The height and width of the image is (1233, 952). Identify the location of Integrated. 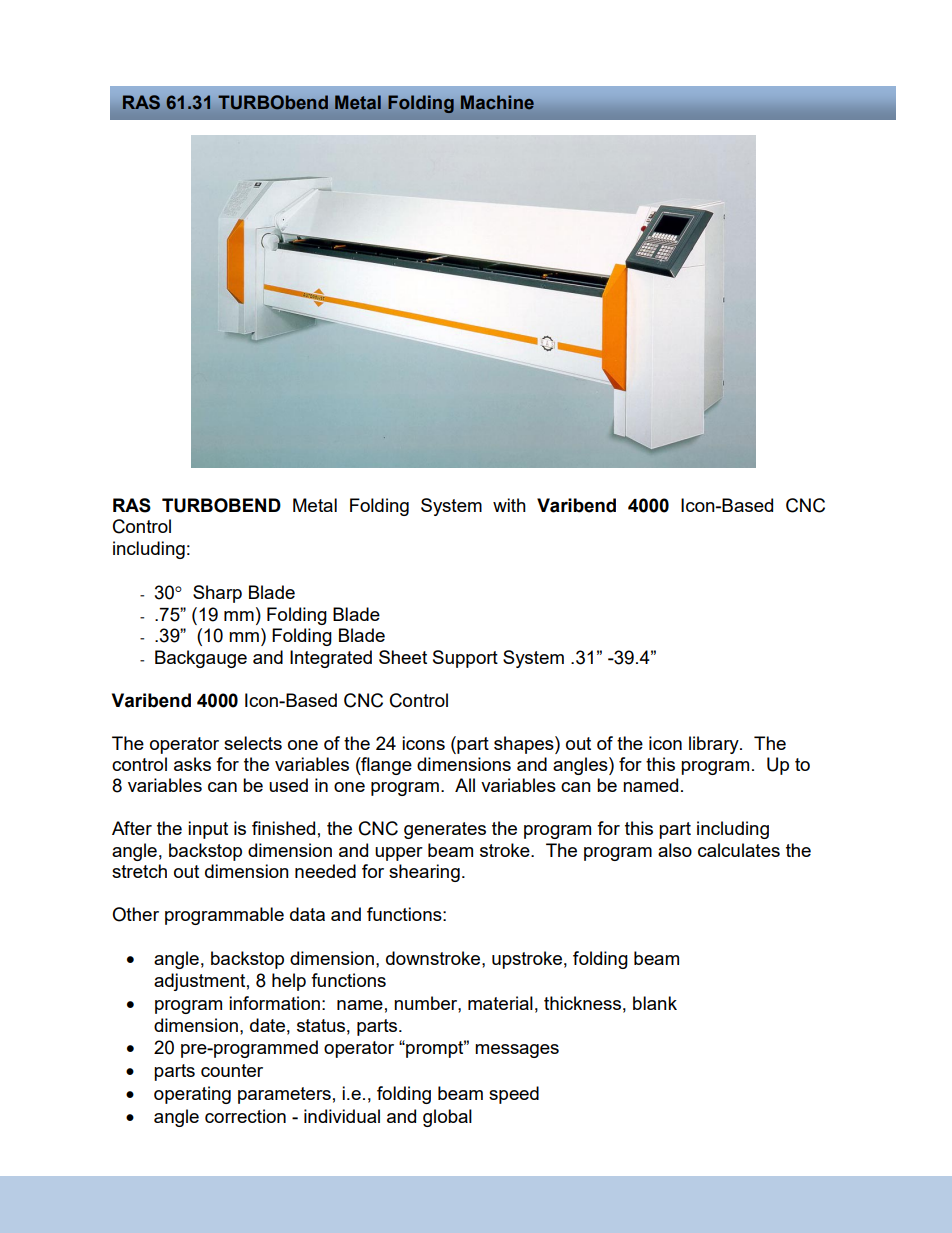
(331, 659).
